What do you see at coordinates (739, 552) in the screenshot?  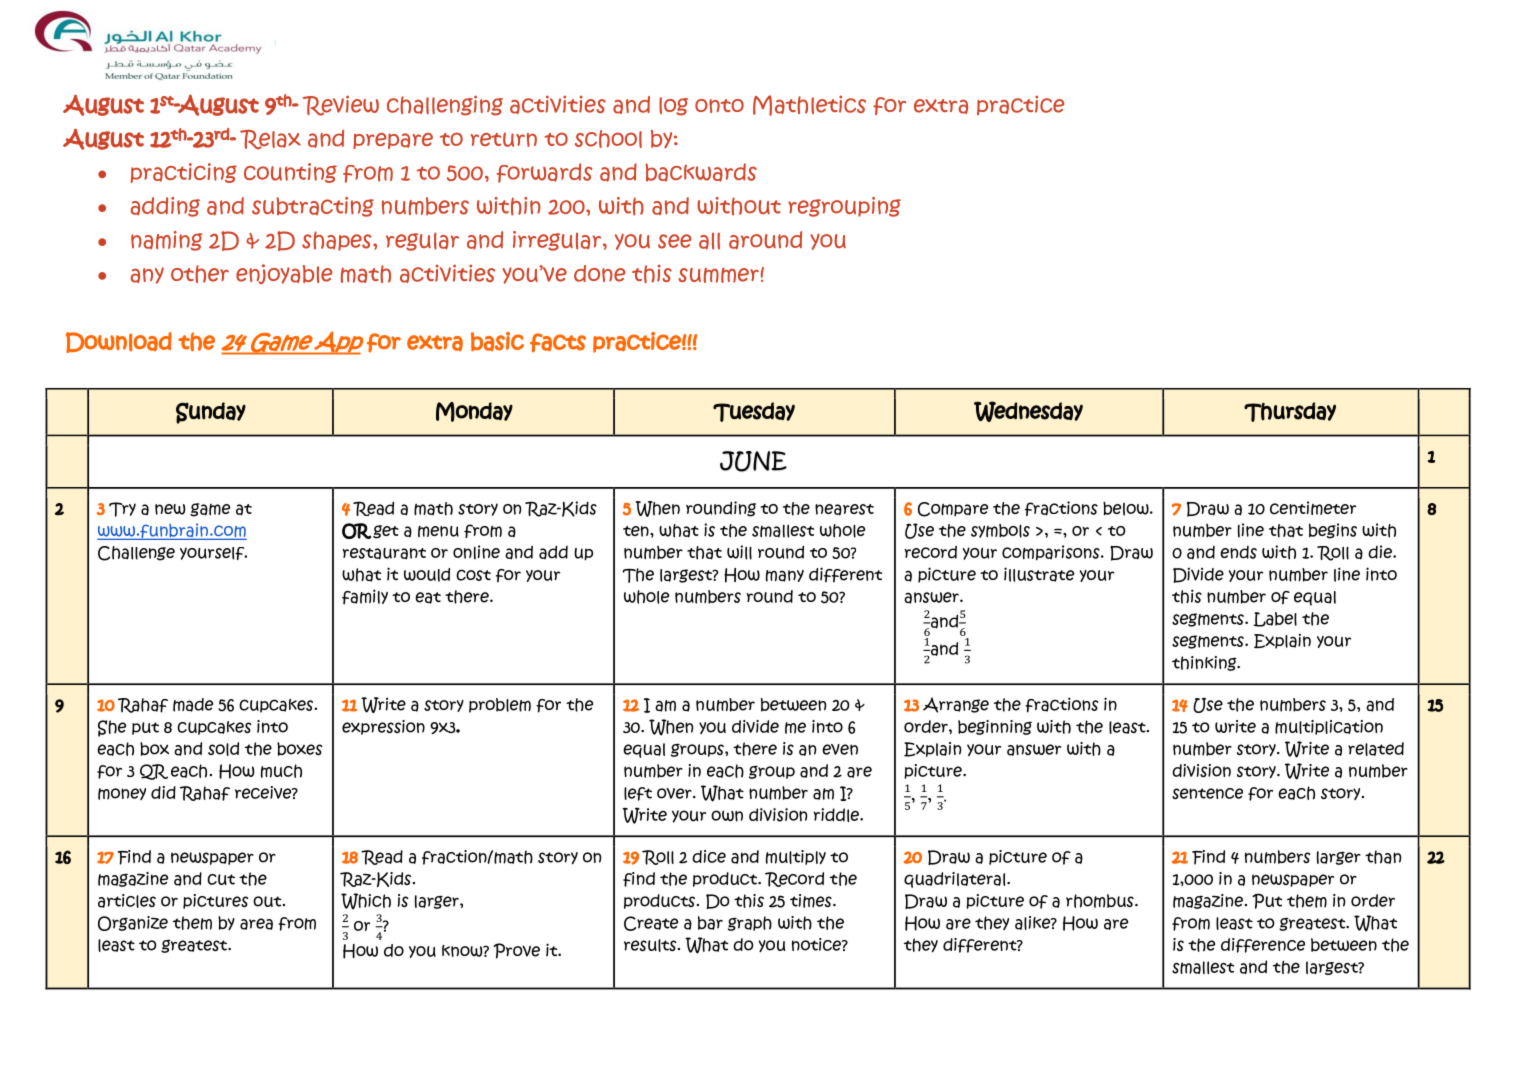 I see `will` at bounding box center [739, 552].
